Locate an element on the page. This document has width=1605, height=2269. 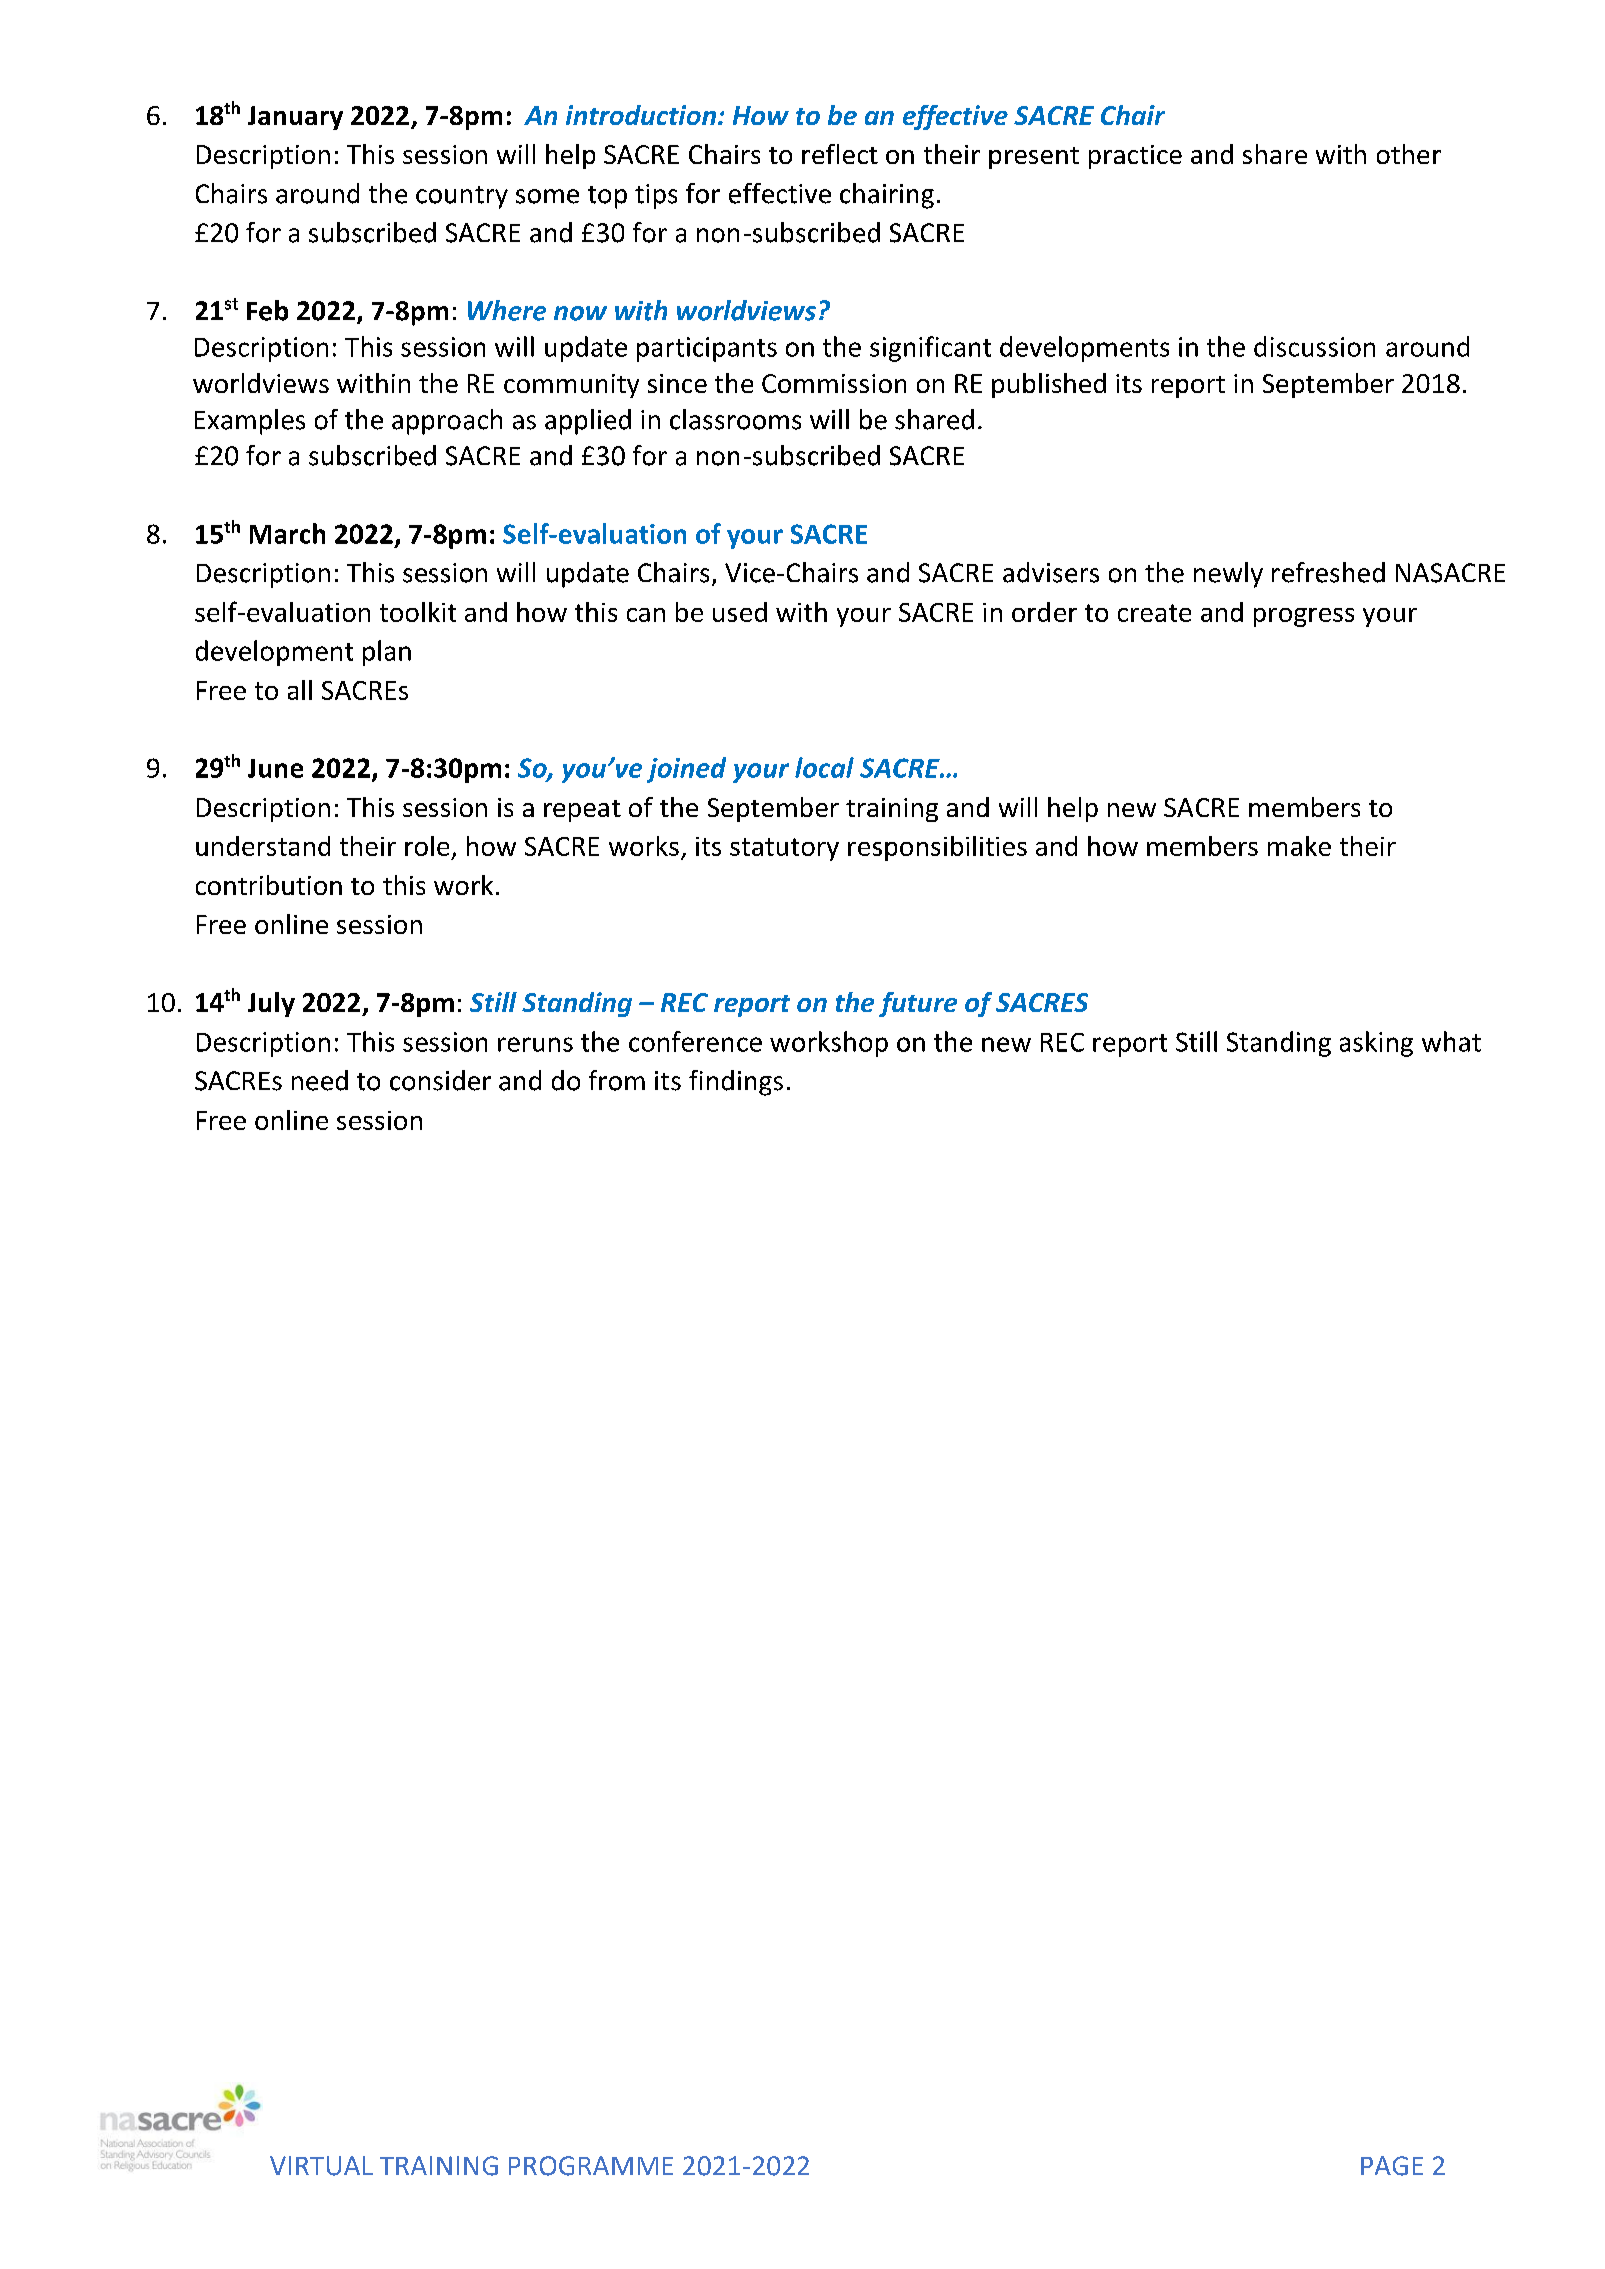
need is located at coordinates (320, 1080).
